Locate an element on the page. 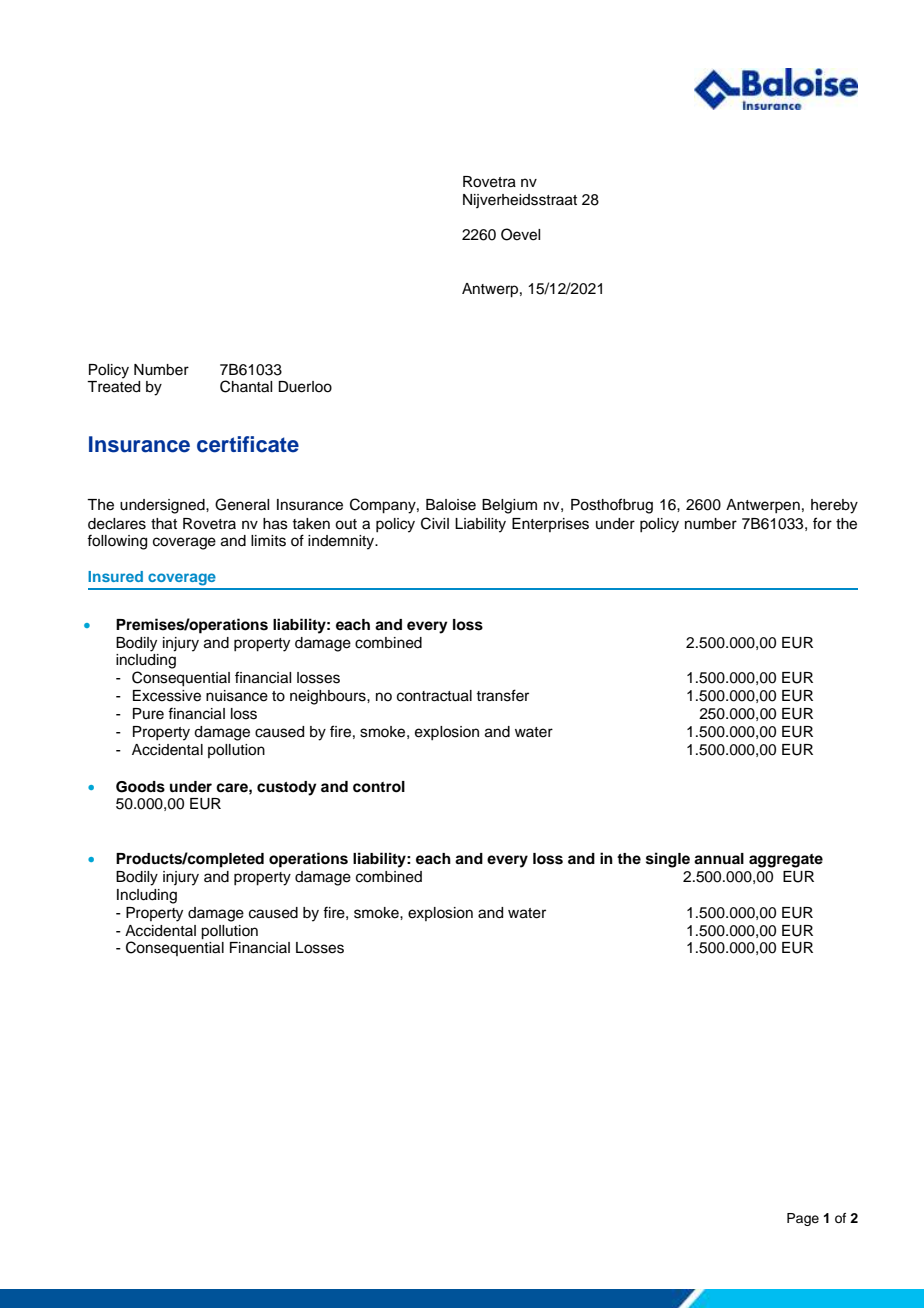  annual is located at coordinates (719, 859).
